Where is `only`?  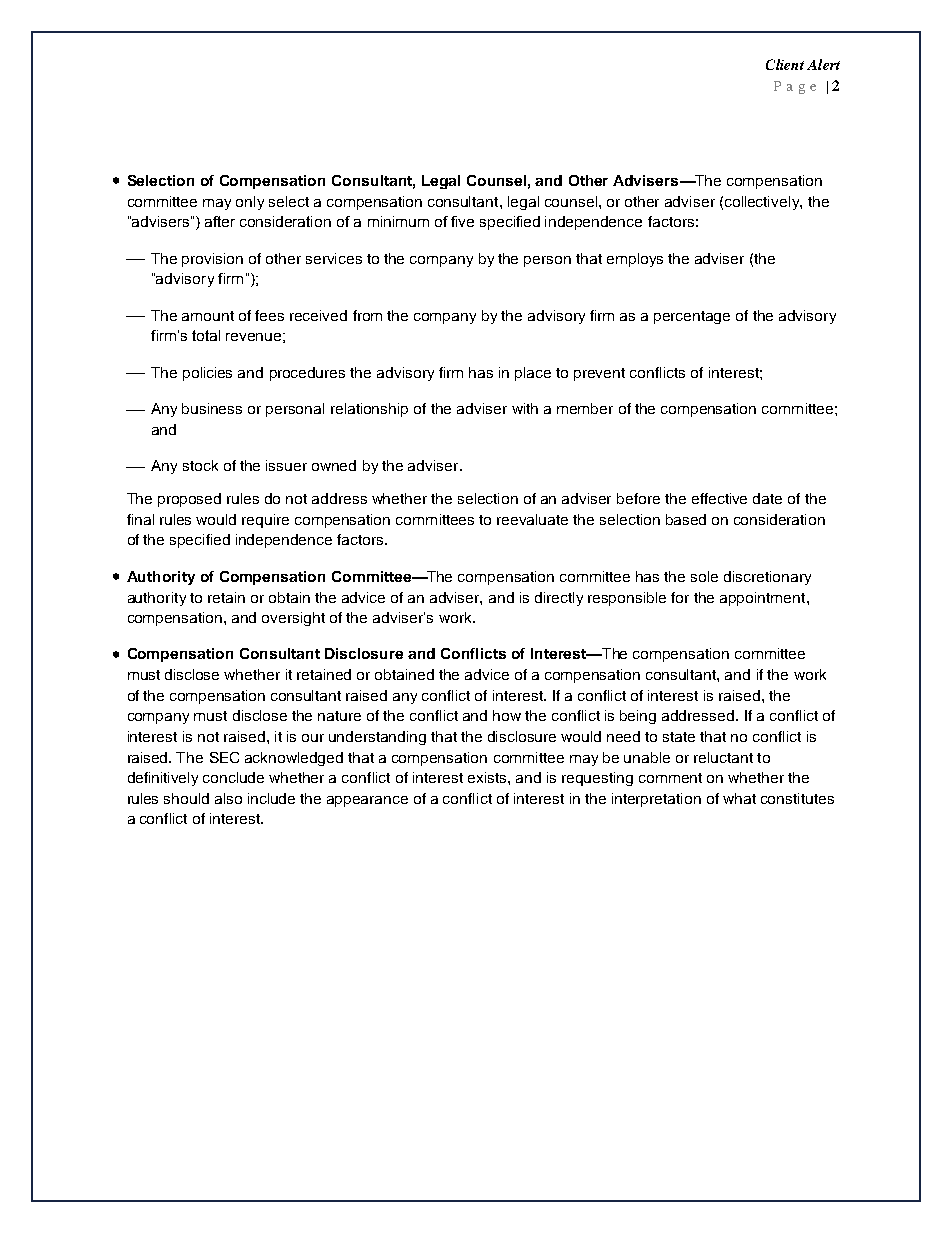
only is located at coordinates (250, 203).
